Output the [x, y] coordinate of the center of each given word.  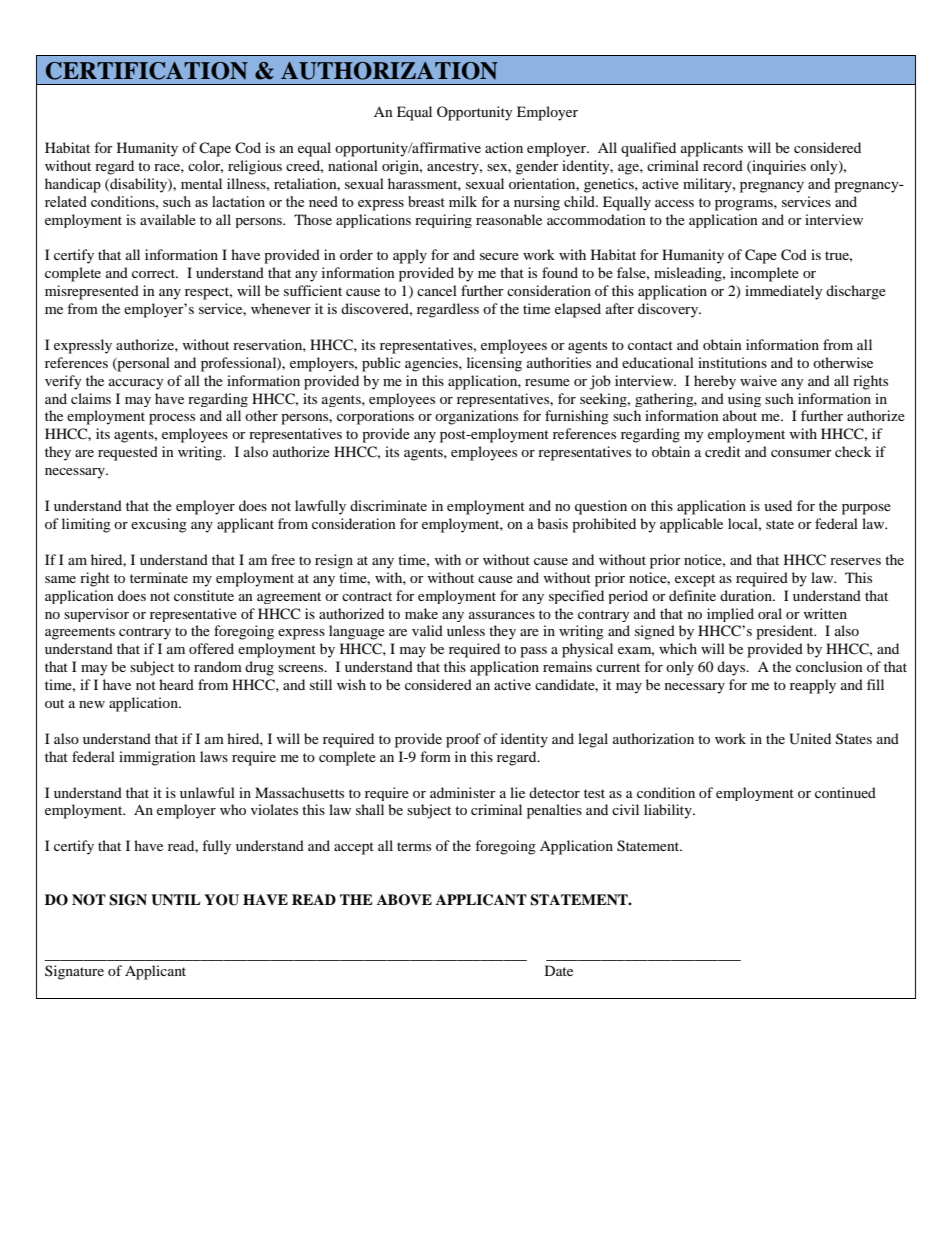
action [504, 147]
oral [770, 613]
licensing [494, 364]
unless [466, 630]
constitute [204, 595]
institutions [732, 362]
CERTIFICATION [147, 71]
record [723, 165]
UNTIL [175, 900]
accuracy [136, 384]
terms [414, 846]
